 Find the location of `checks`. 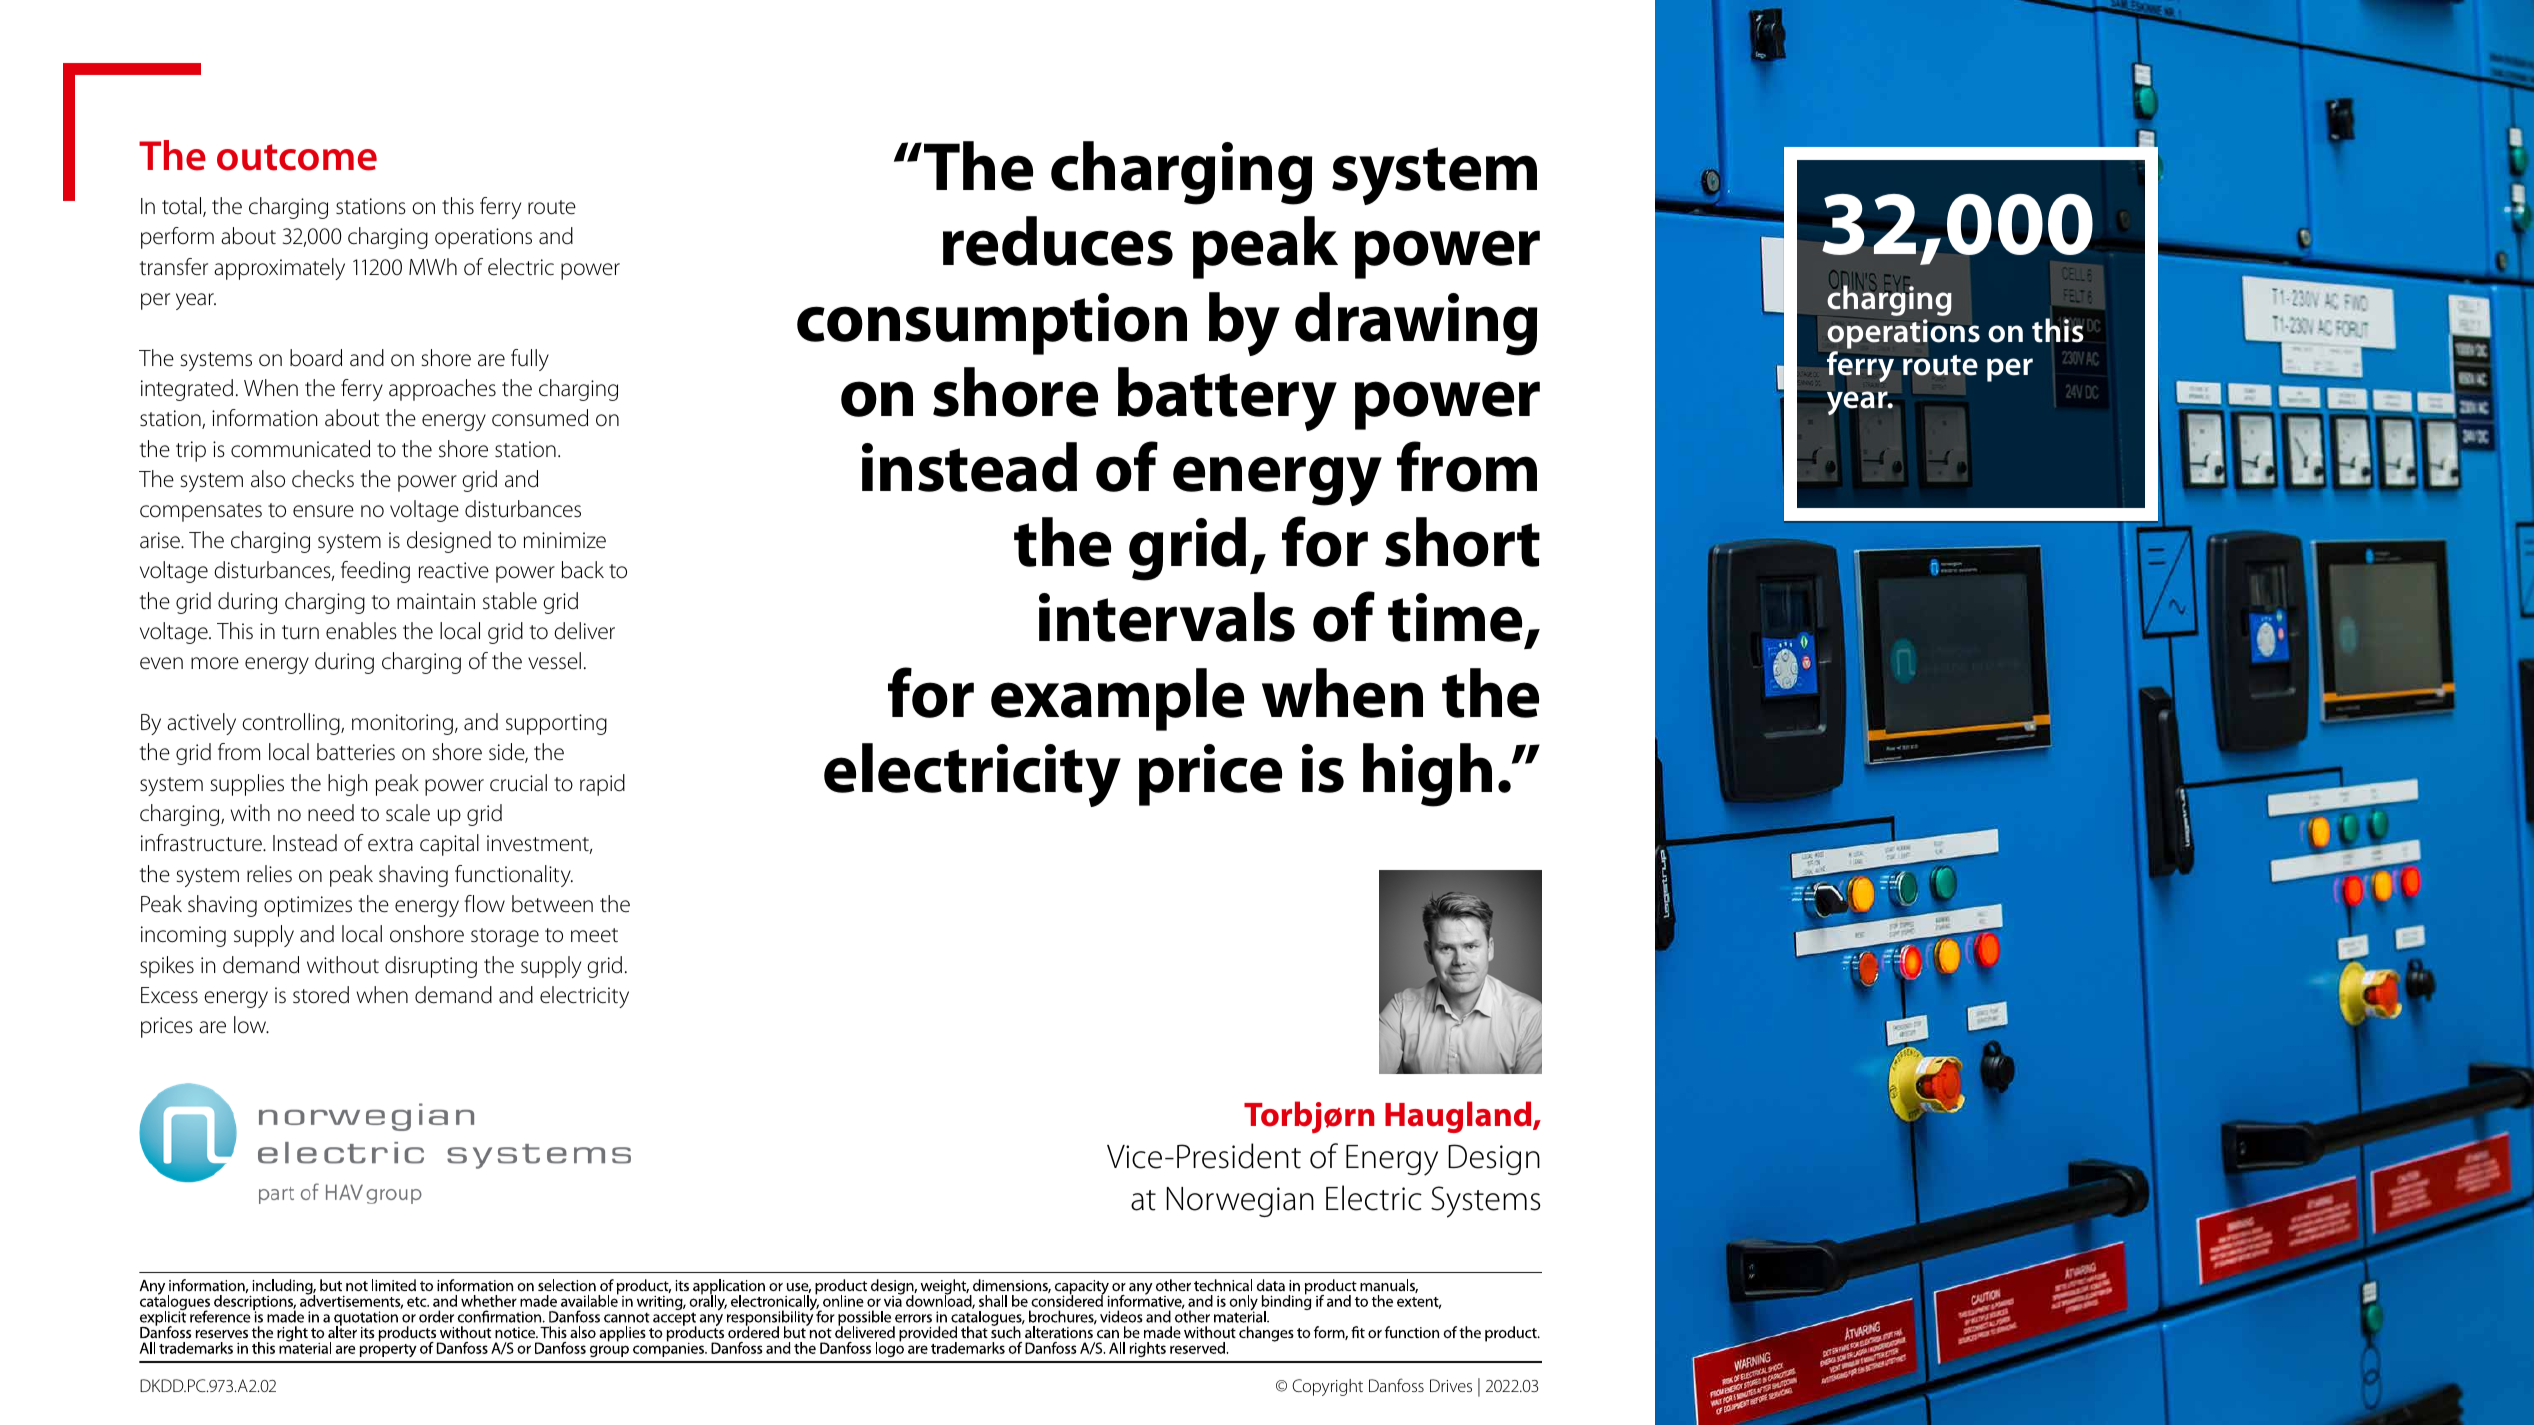

checks is located at coordinates (323, 479).
